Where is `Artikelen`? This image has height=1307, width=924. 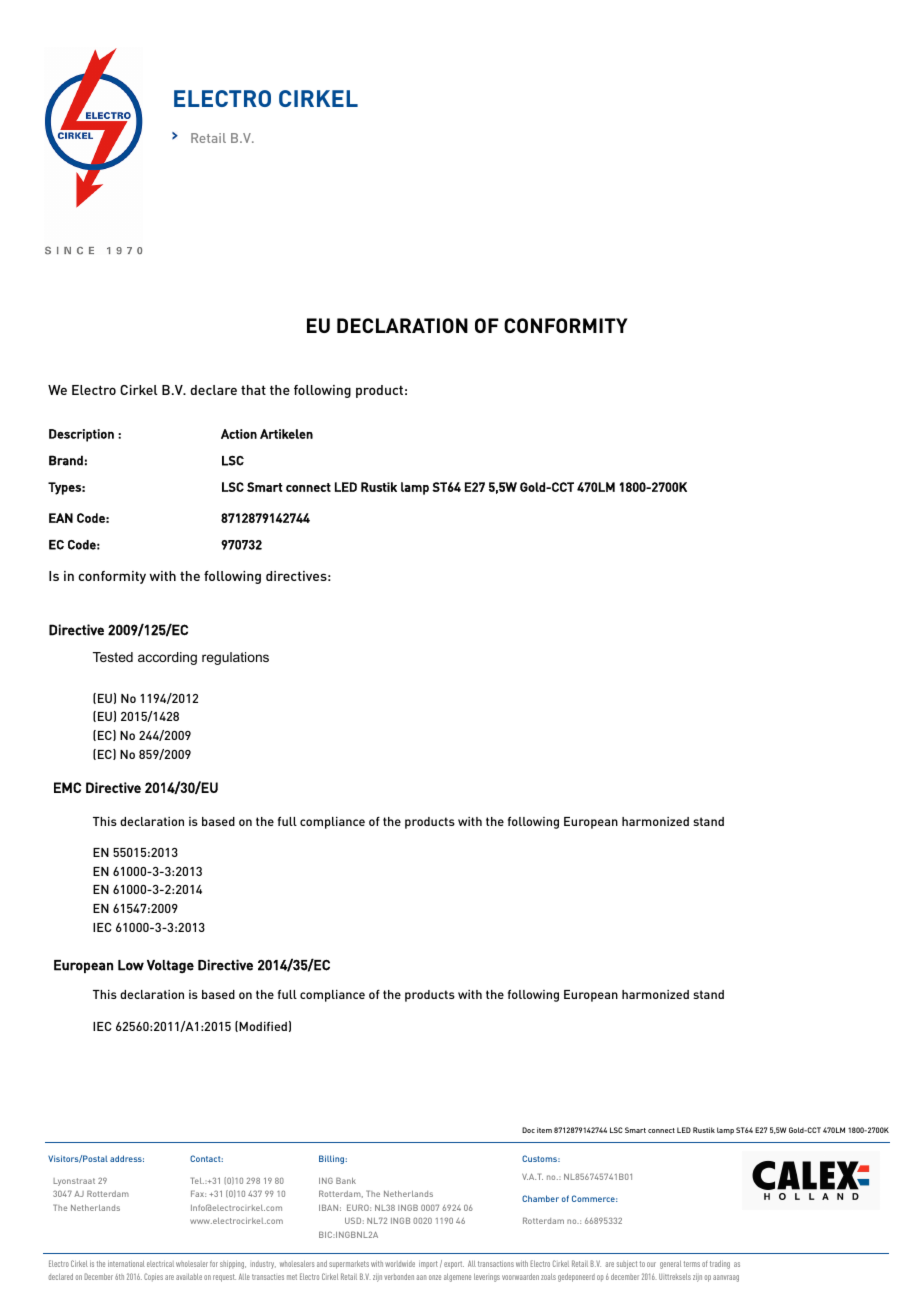
Artikelen is located at coordinates (286, 434).
